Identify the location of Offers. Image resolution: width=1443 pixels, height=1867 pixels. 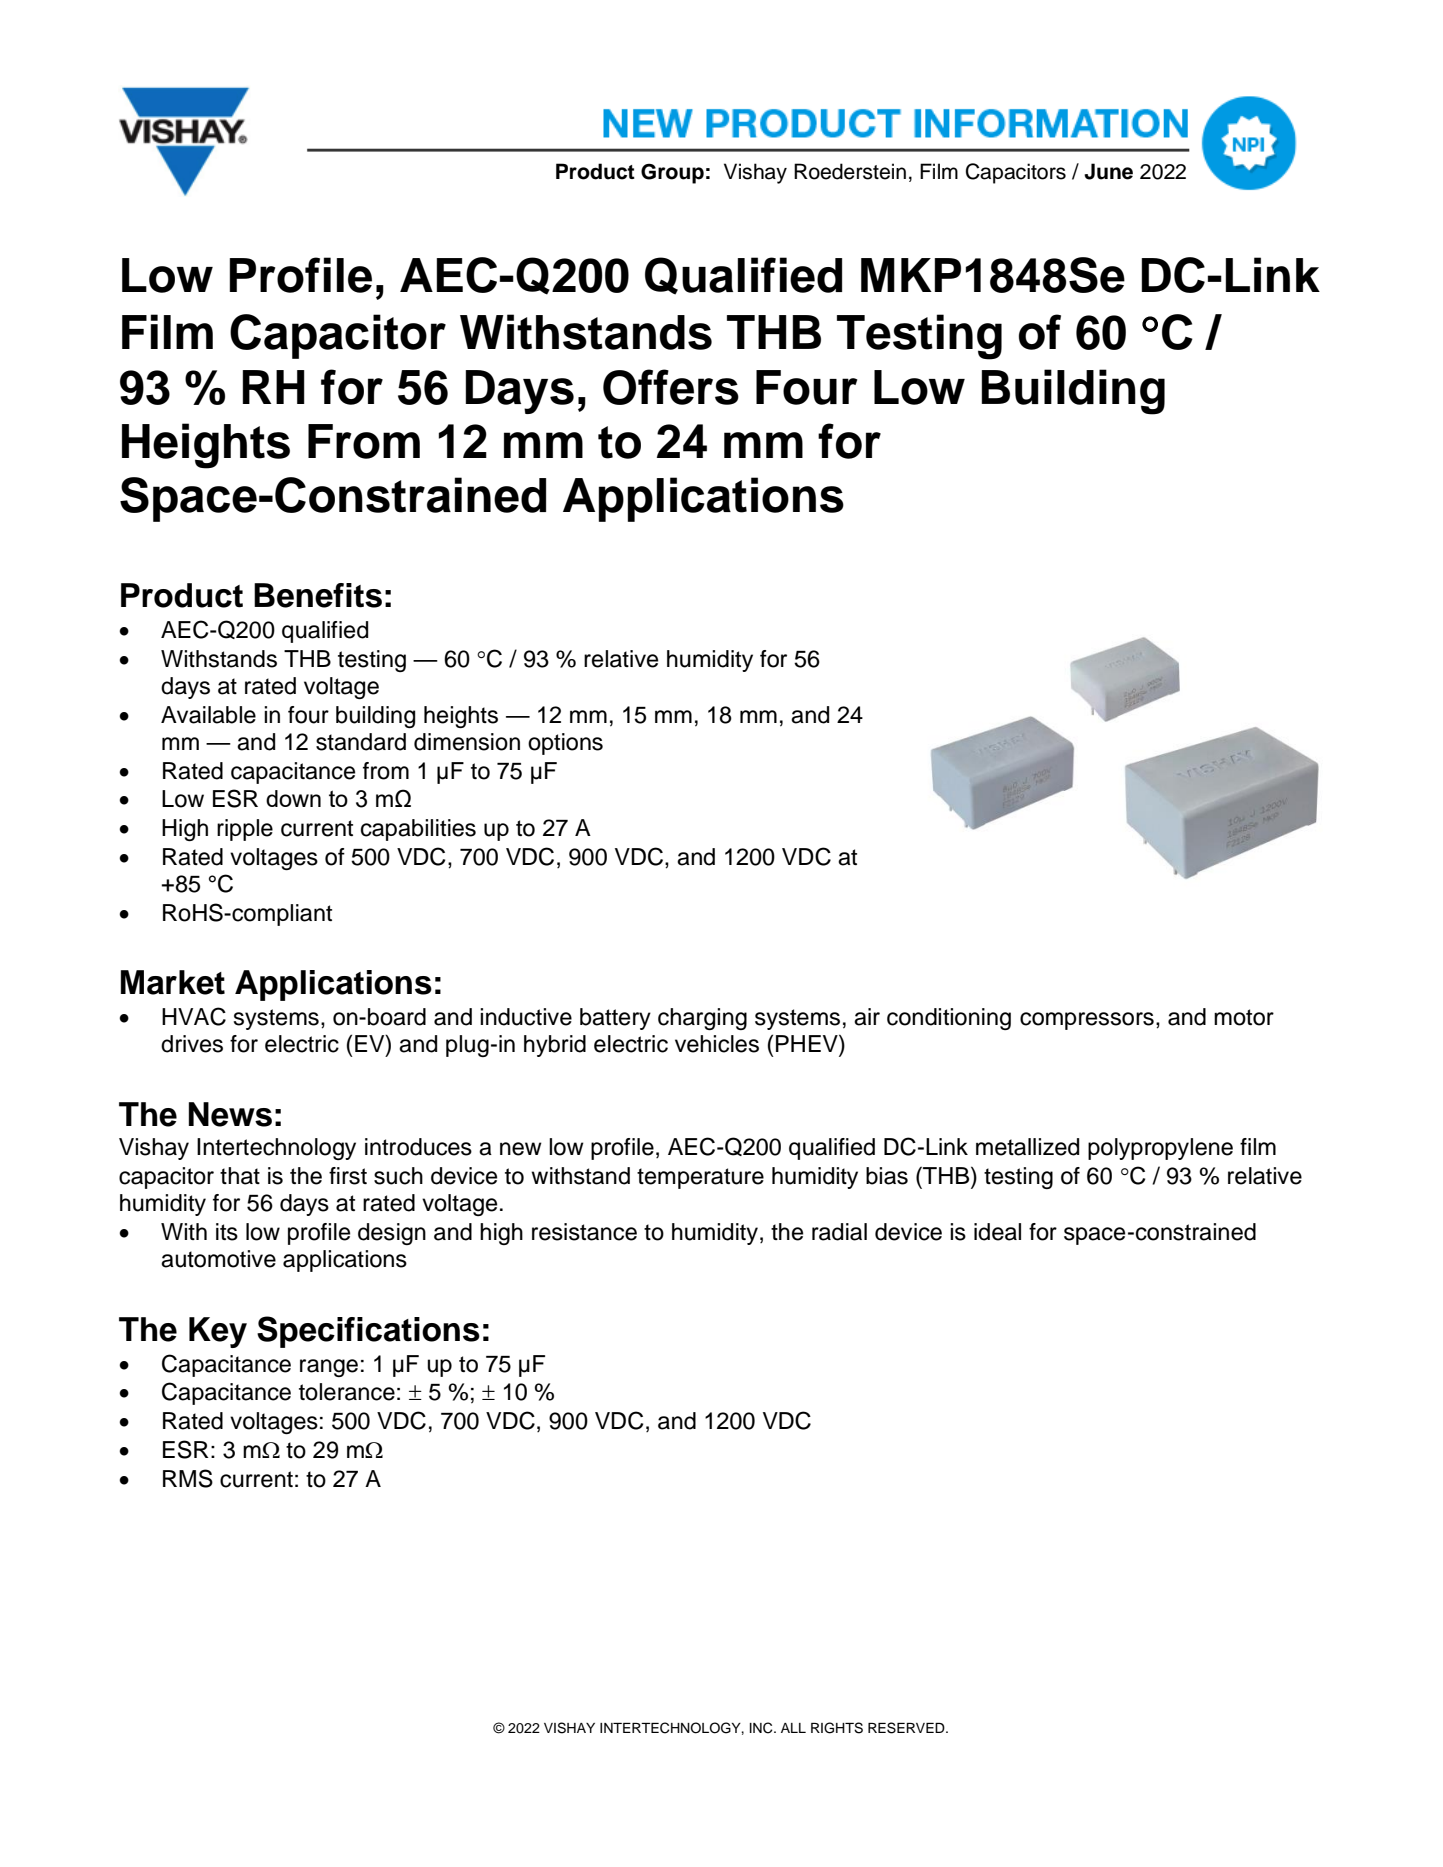
(671, 387).
